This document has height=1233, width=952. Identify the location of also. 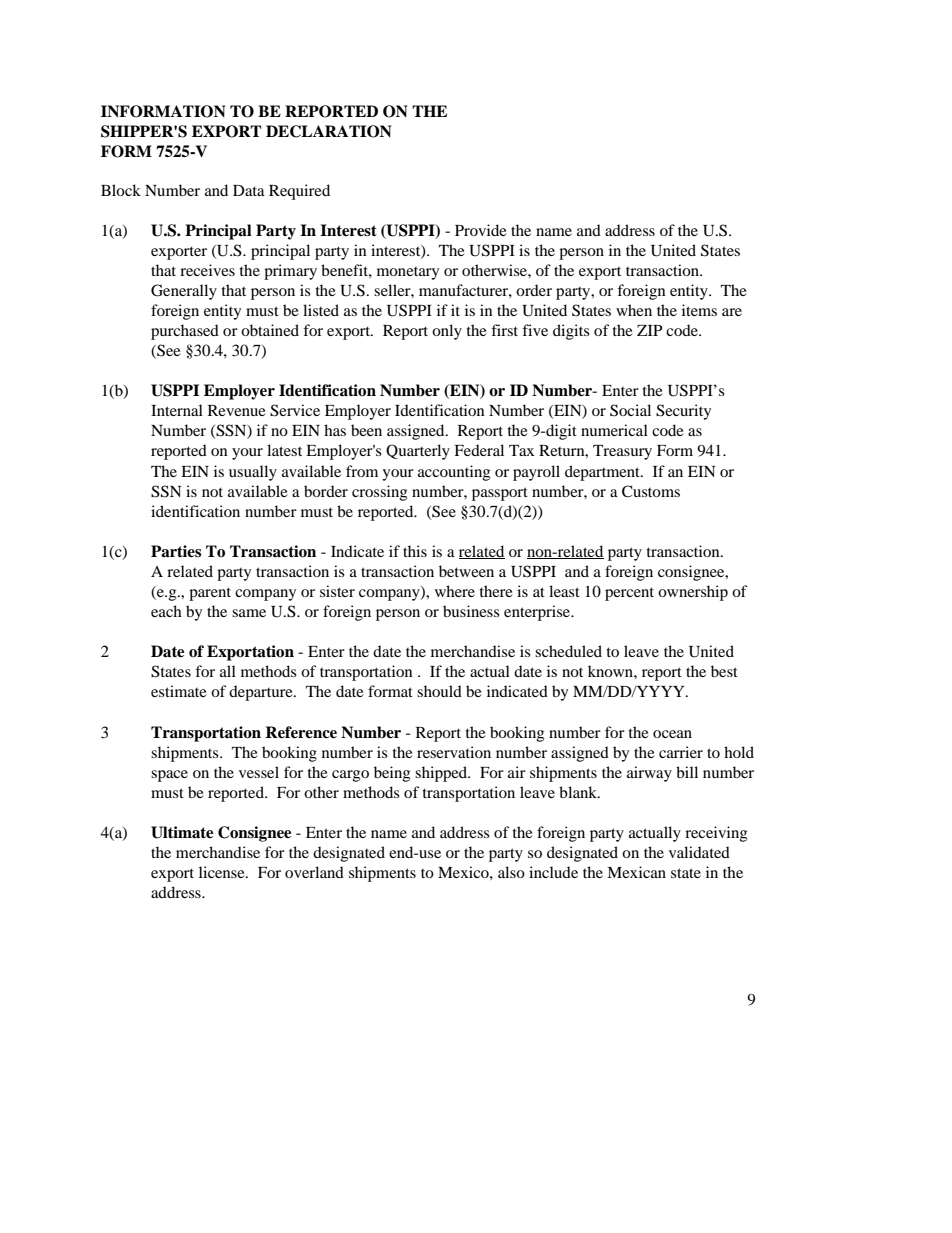
(511, 872).
